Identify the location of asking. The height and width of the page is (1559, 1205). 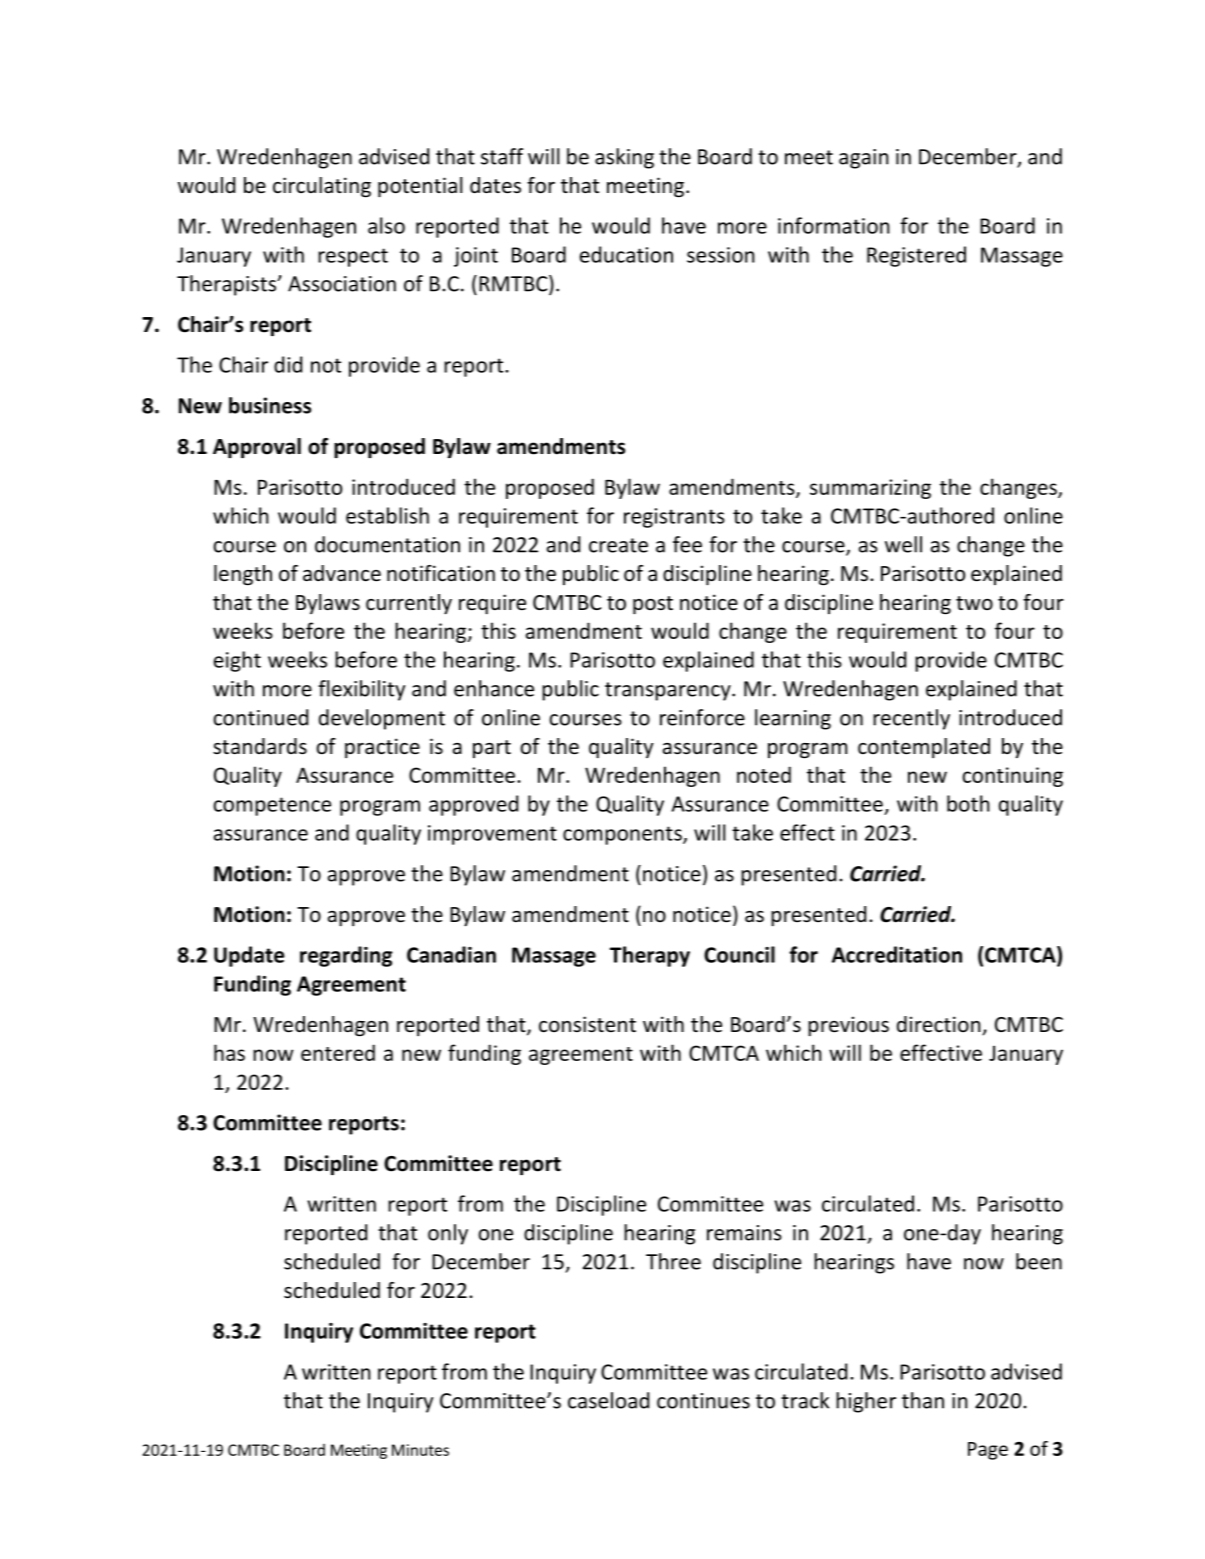
(624, 158).
